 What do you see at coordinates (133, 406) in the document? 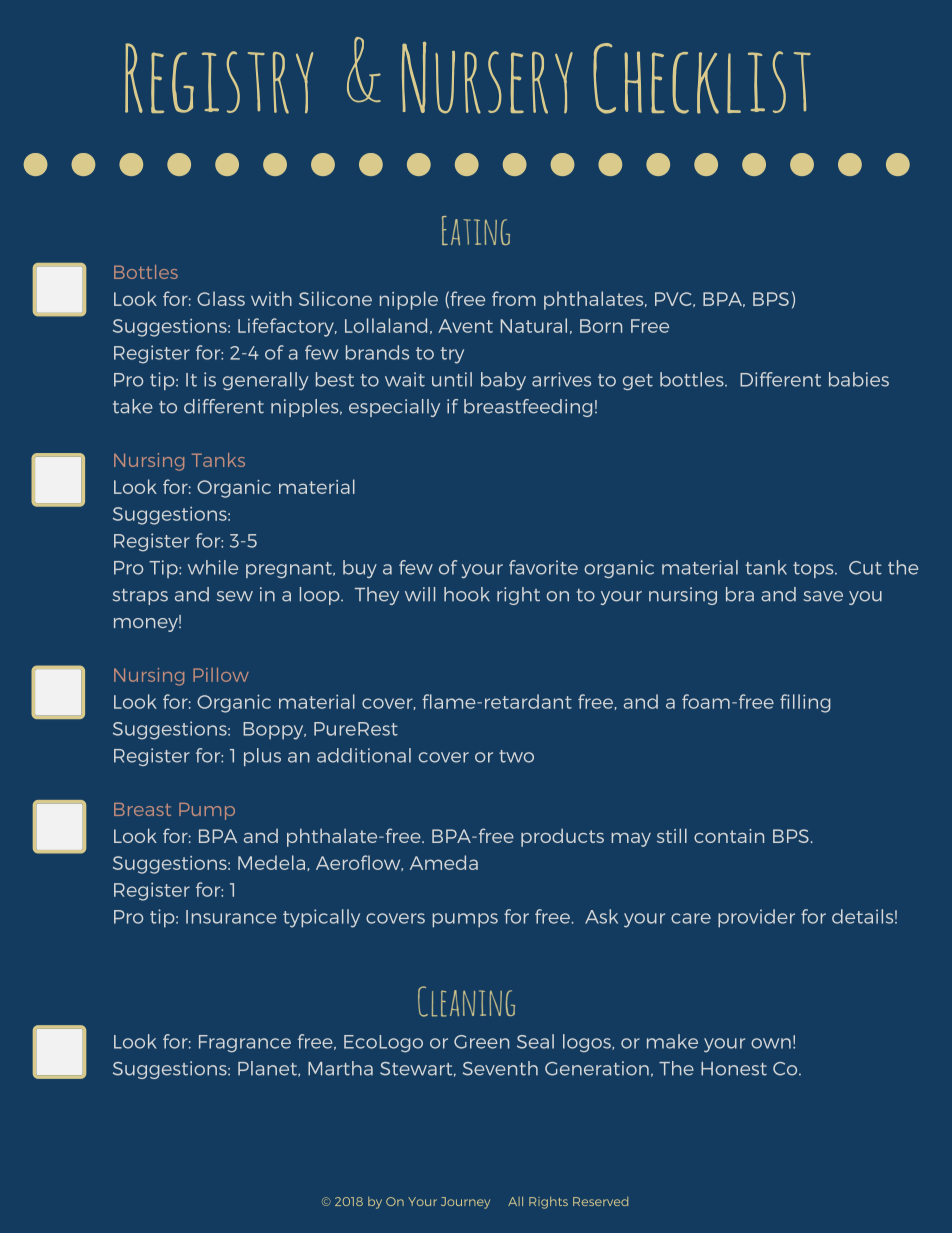
I see `take` at bounding box center [133, 406].
